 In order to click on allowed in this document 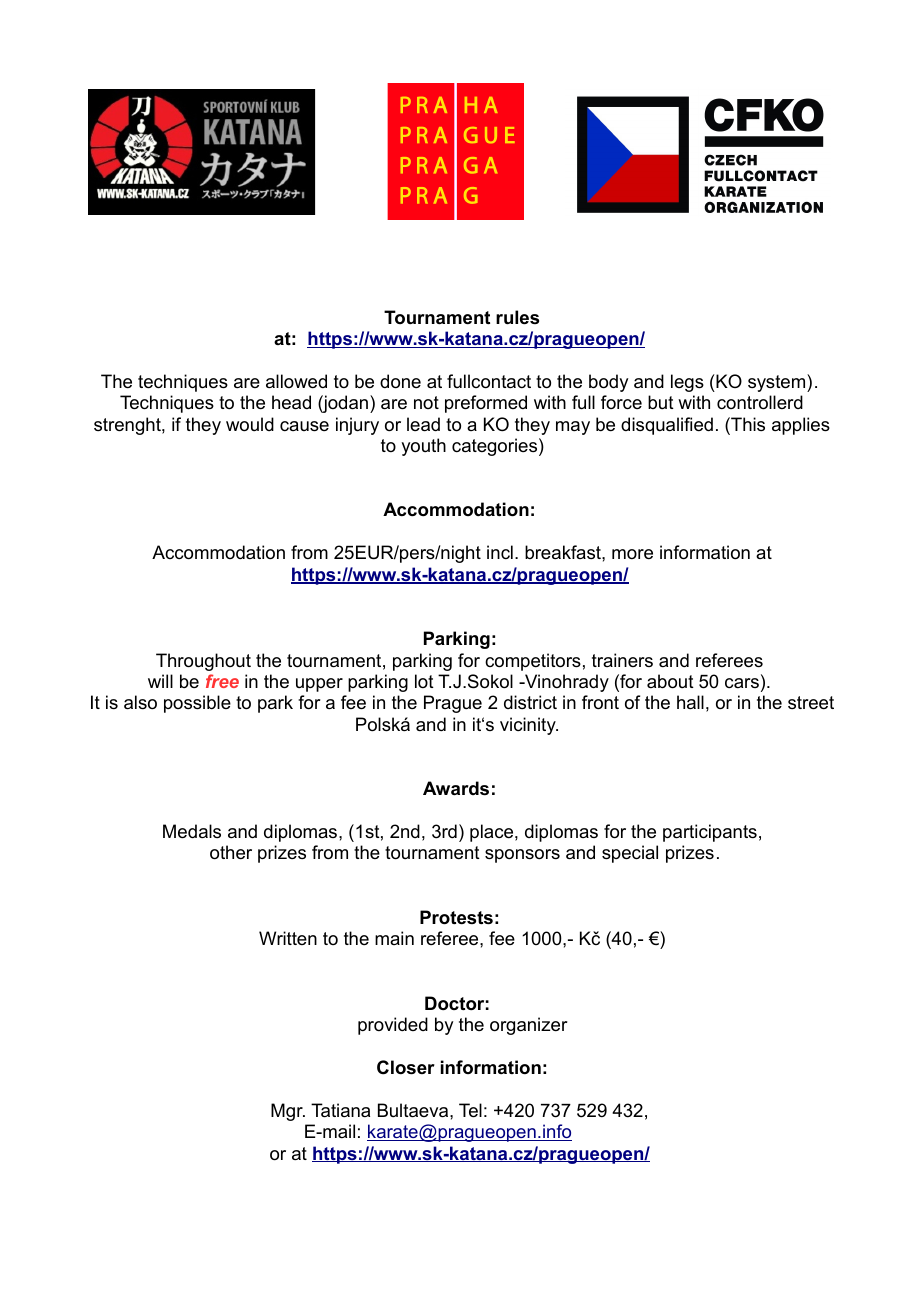, I will do `click(296, 381)`.
